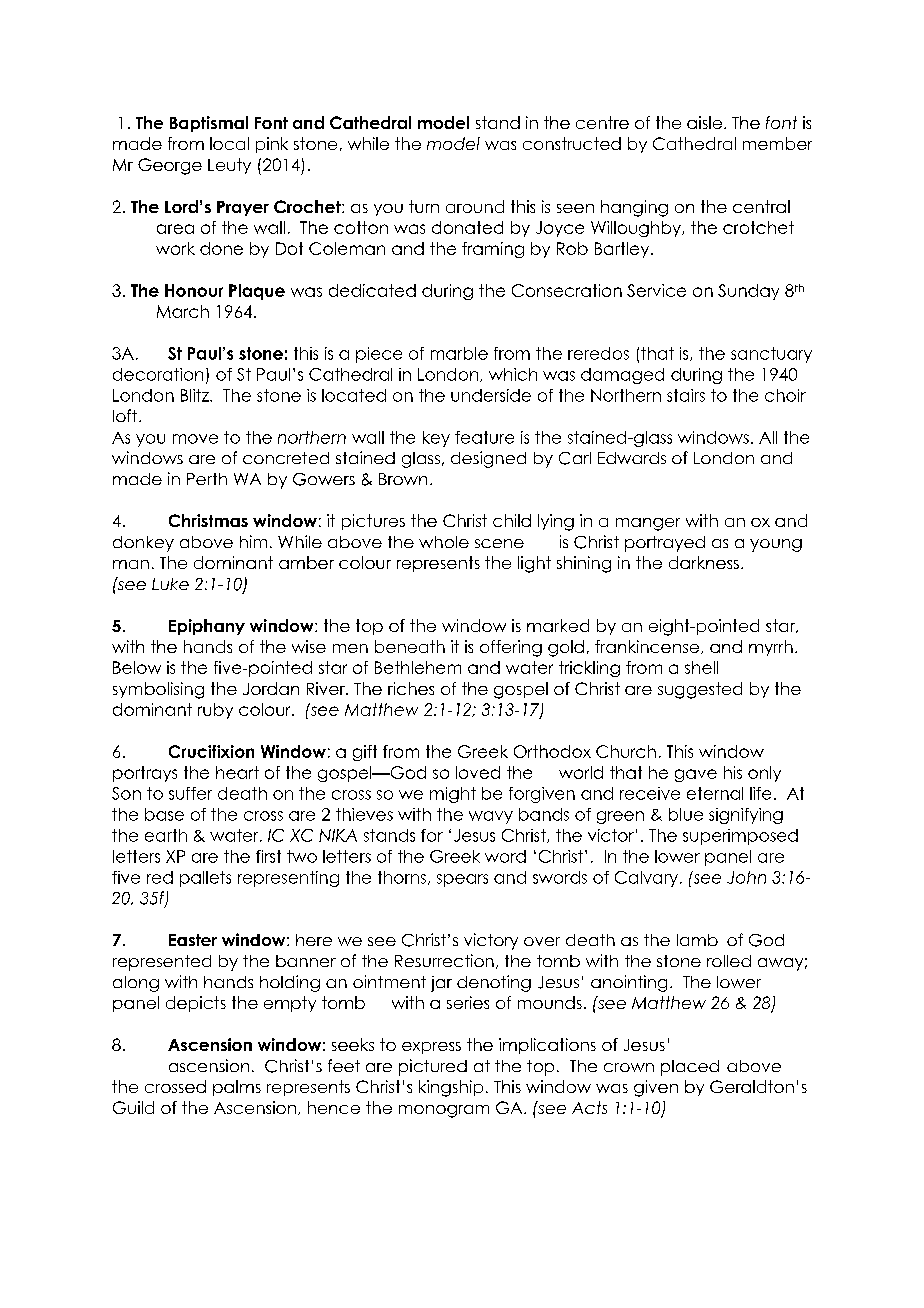 Image resolution: width=924 pixels, height=1308 pixels. Describe the element at coordinates (237, 1088) in the screenshot. I see `palms` at that location.
